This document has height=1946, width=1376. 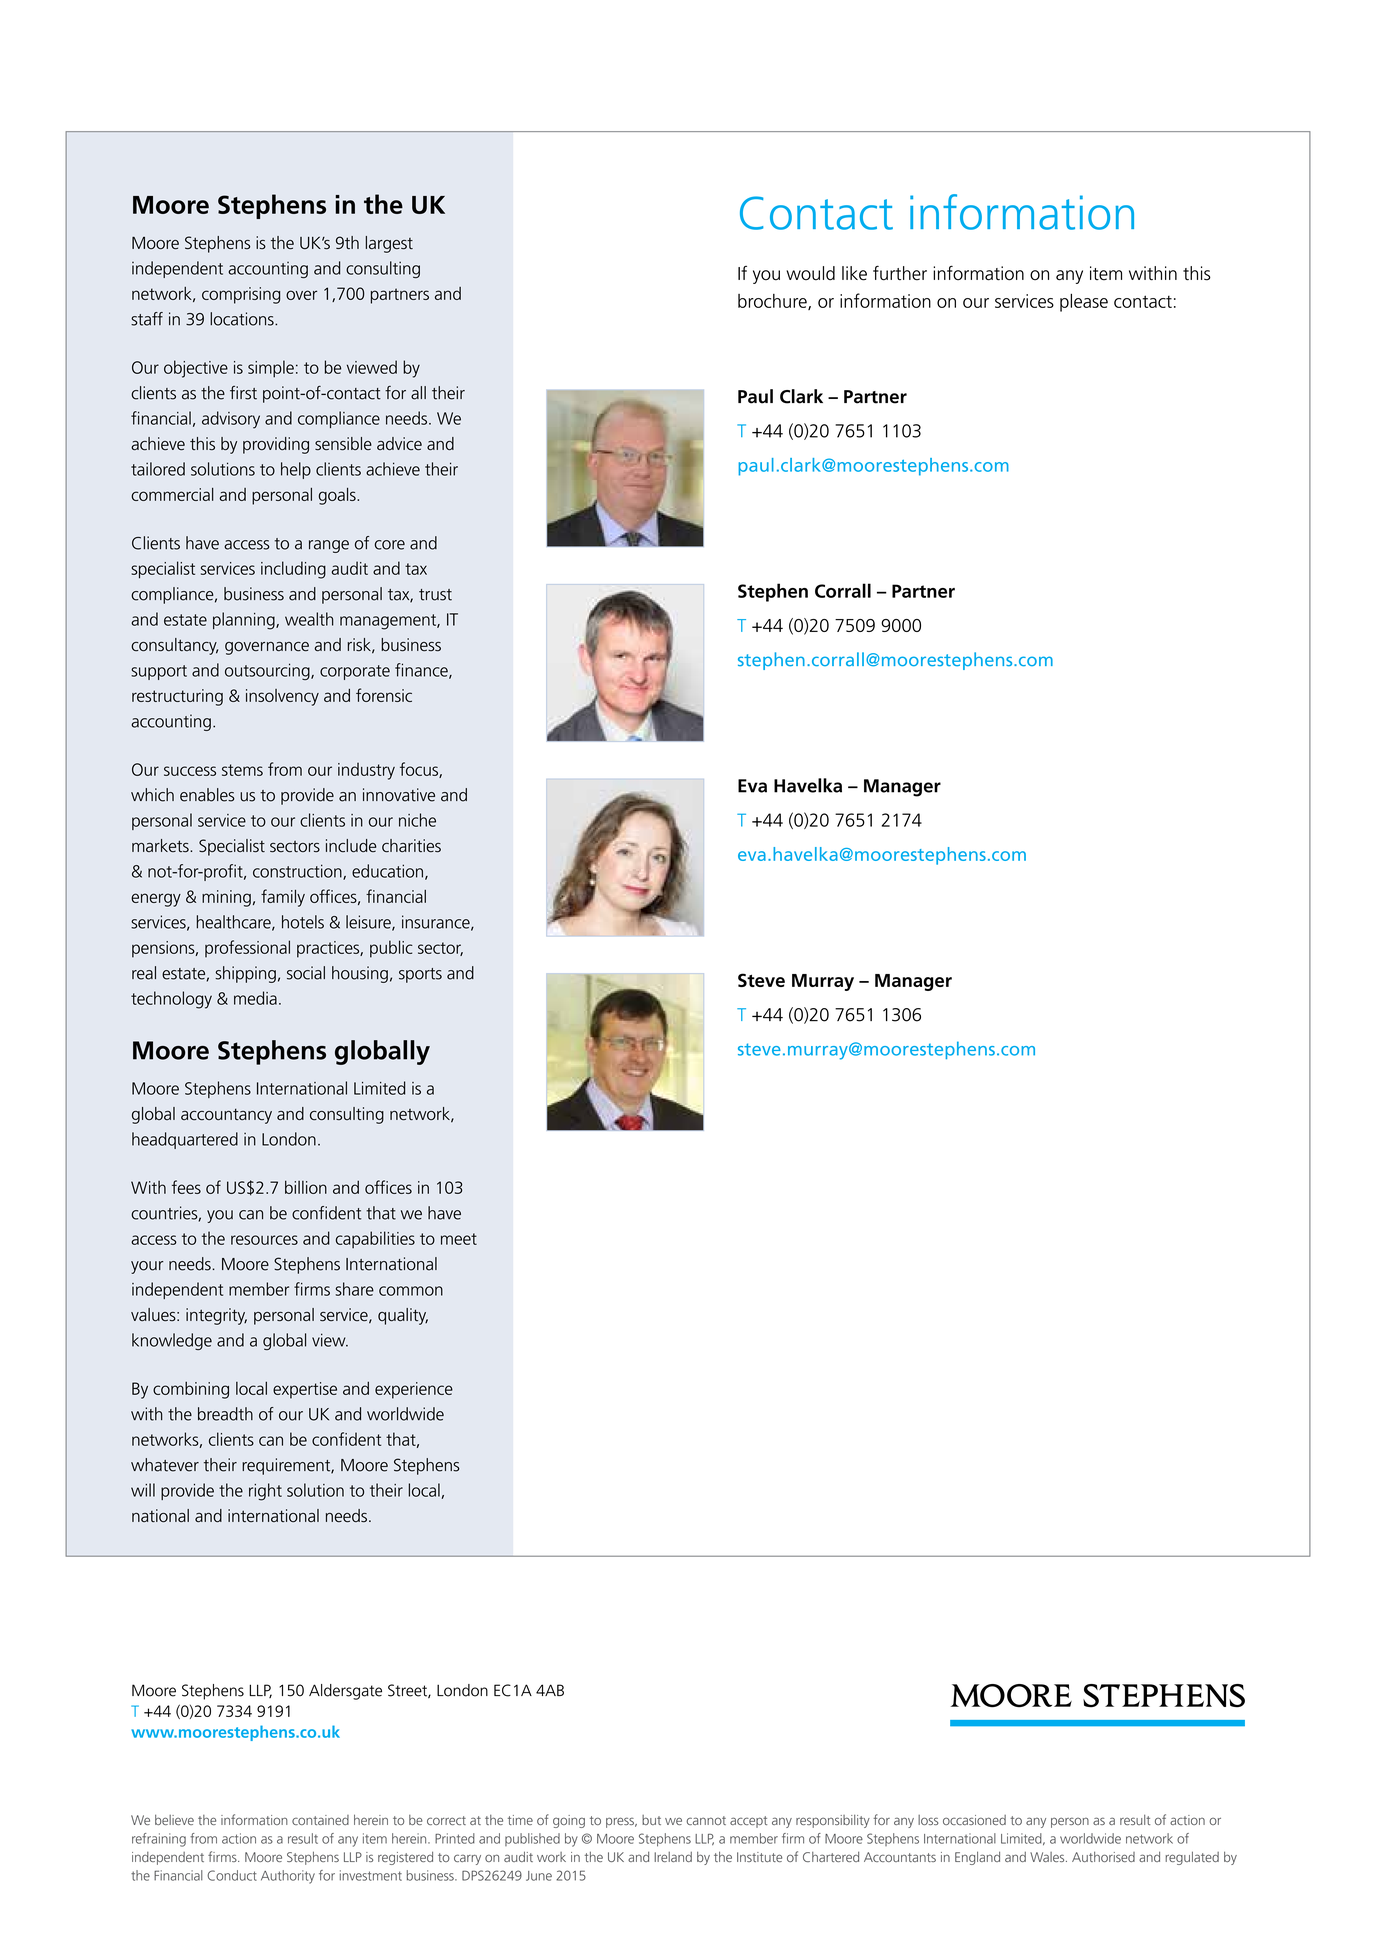 What do you see at coordinates (974, 1820) in the document?
I see `occasioned` at bounding box center [974, 1820].
